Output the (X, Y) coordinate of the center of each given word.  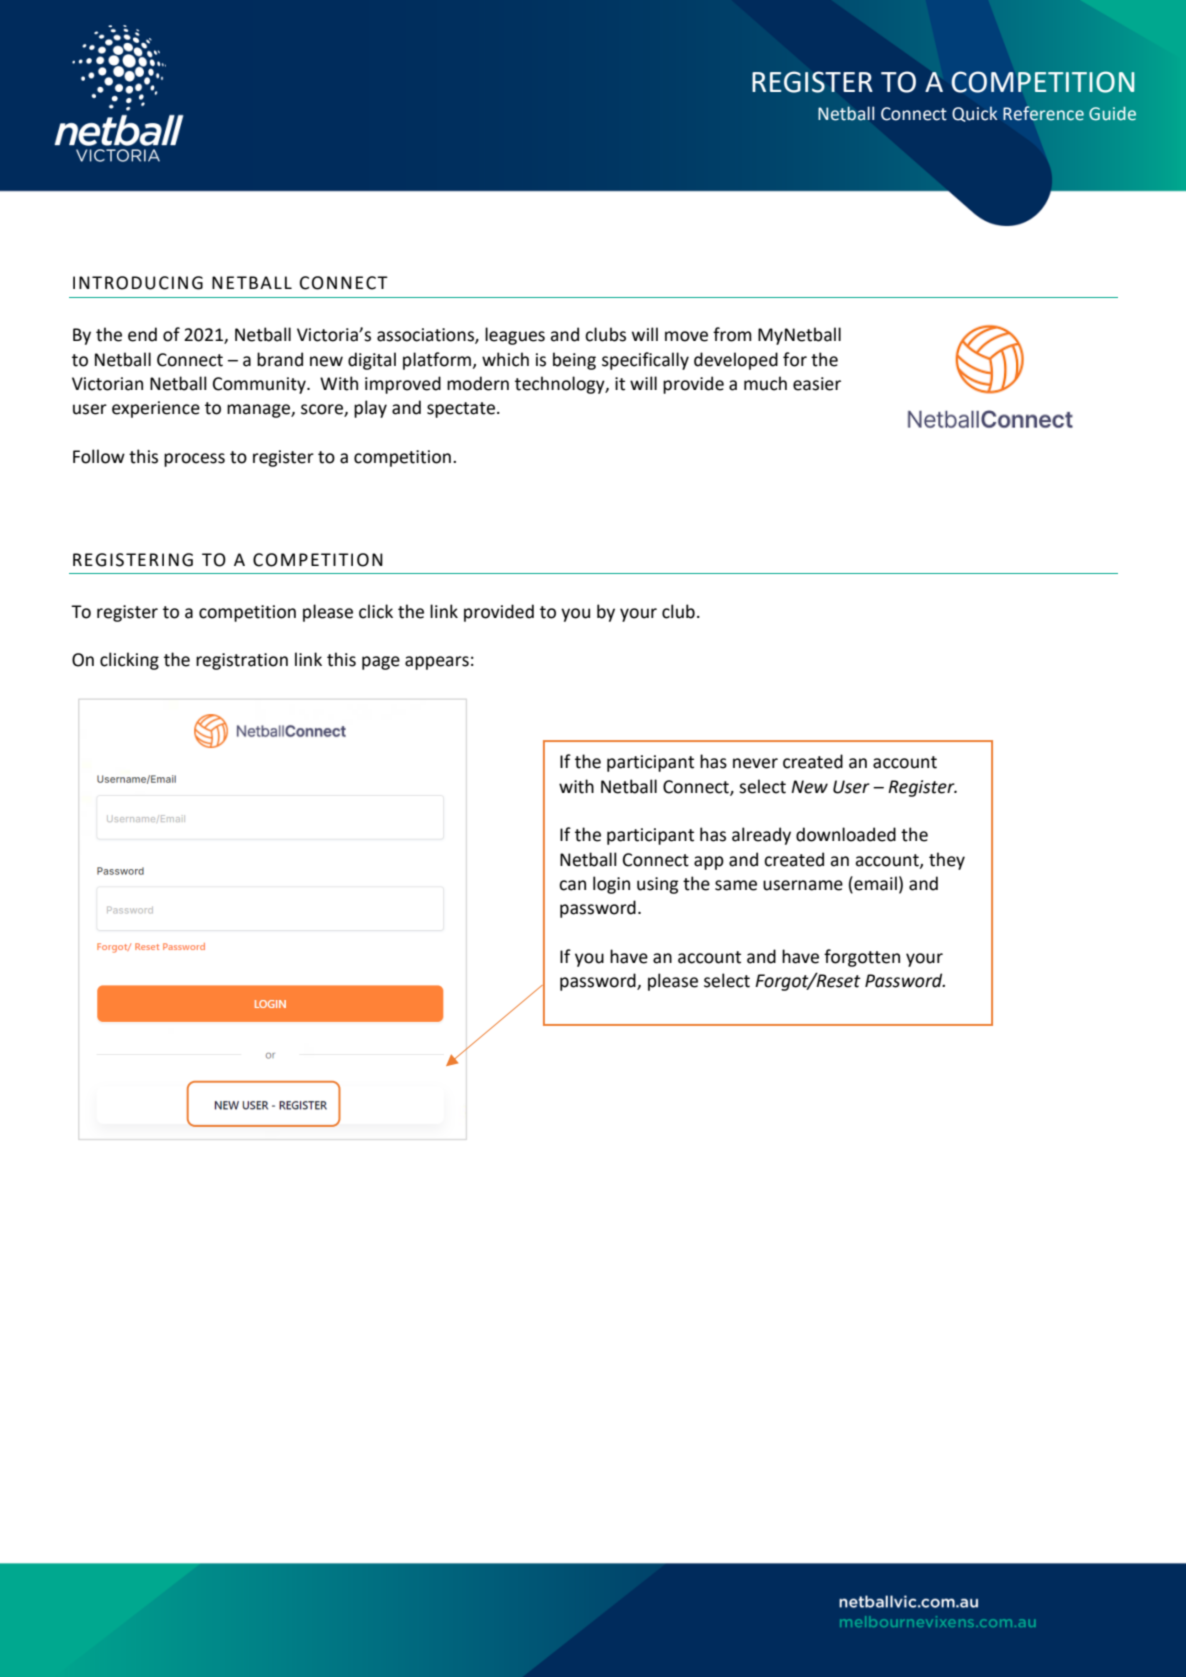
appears (437, 663)
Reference (1043, 113)
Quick (975, 114)
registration (242, 661)
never (755, 763)
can (572, 885)
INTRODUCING (138, 283)
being (574, 361)
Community (260, 385)
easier (817, 384)
